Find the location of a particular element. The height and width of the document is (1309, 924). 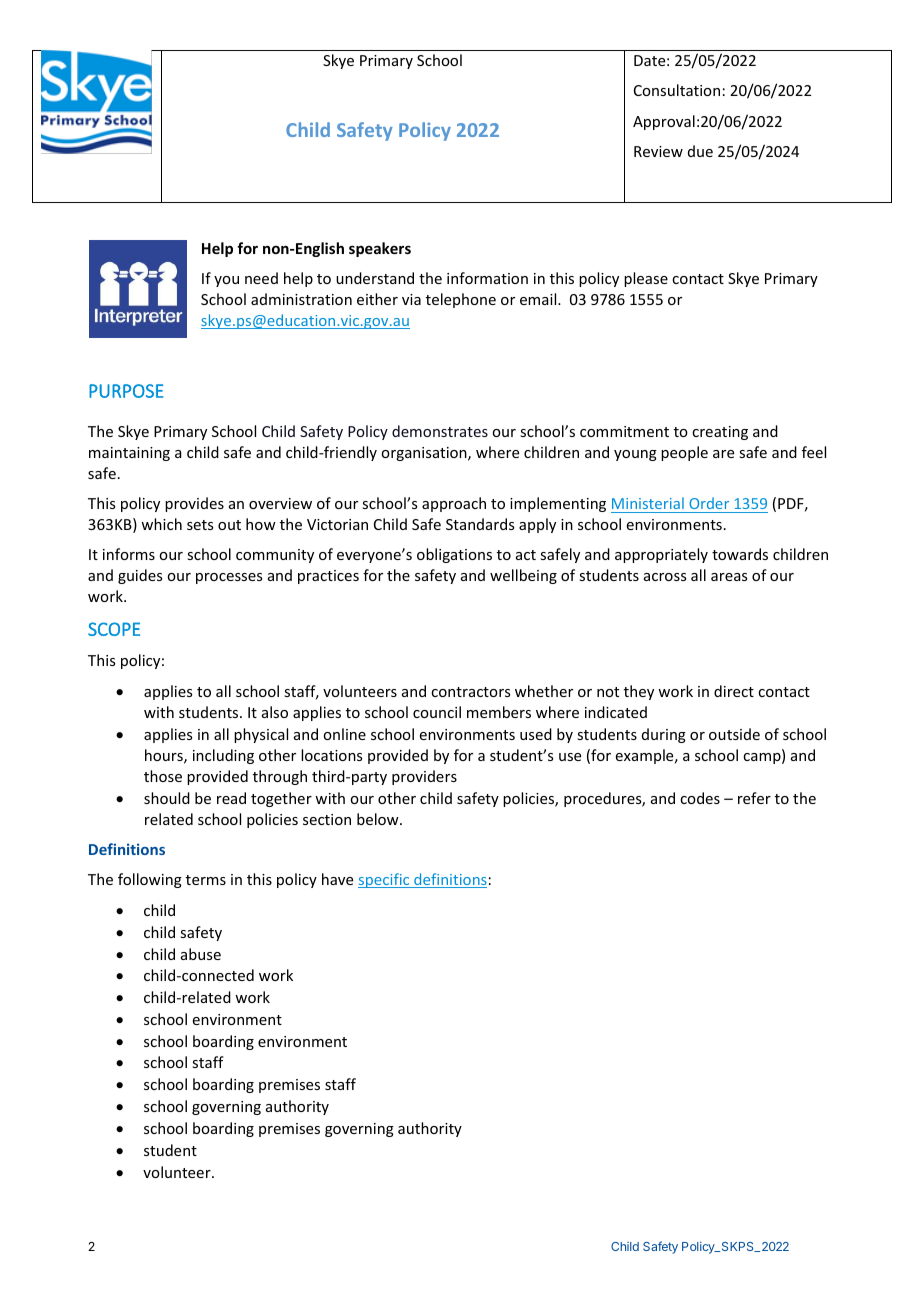

please is located at coordinates (646, 279).
